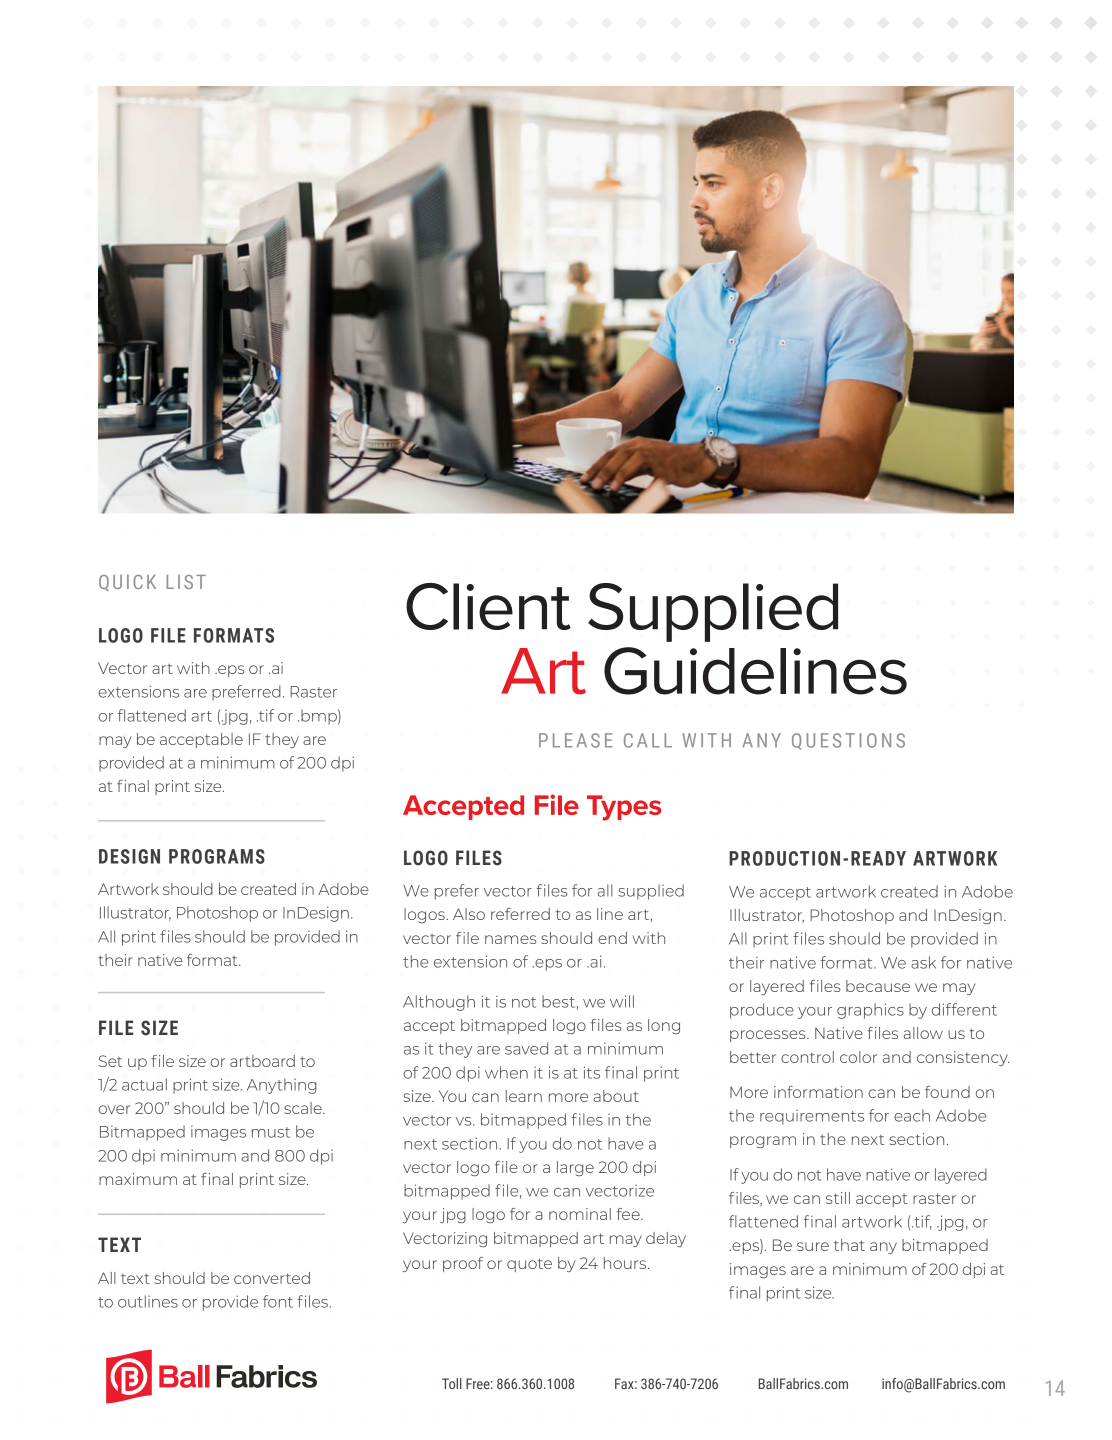 This page has height=1440, width=1112. Describe the element at coordinates (488, 606) in the page. I see `Client` at that location.
